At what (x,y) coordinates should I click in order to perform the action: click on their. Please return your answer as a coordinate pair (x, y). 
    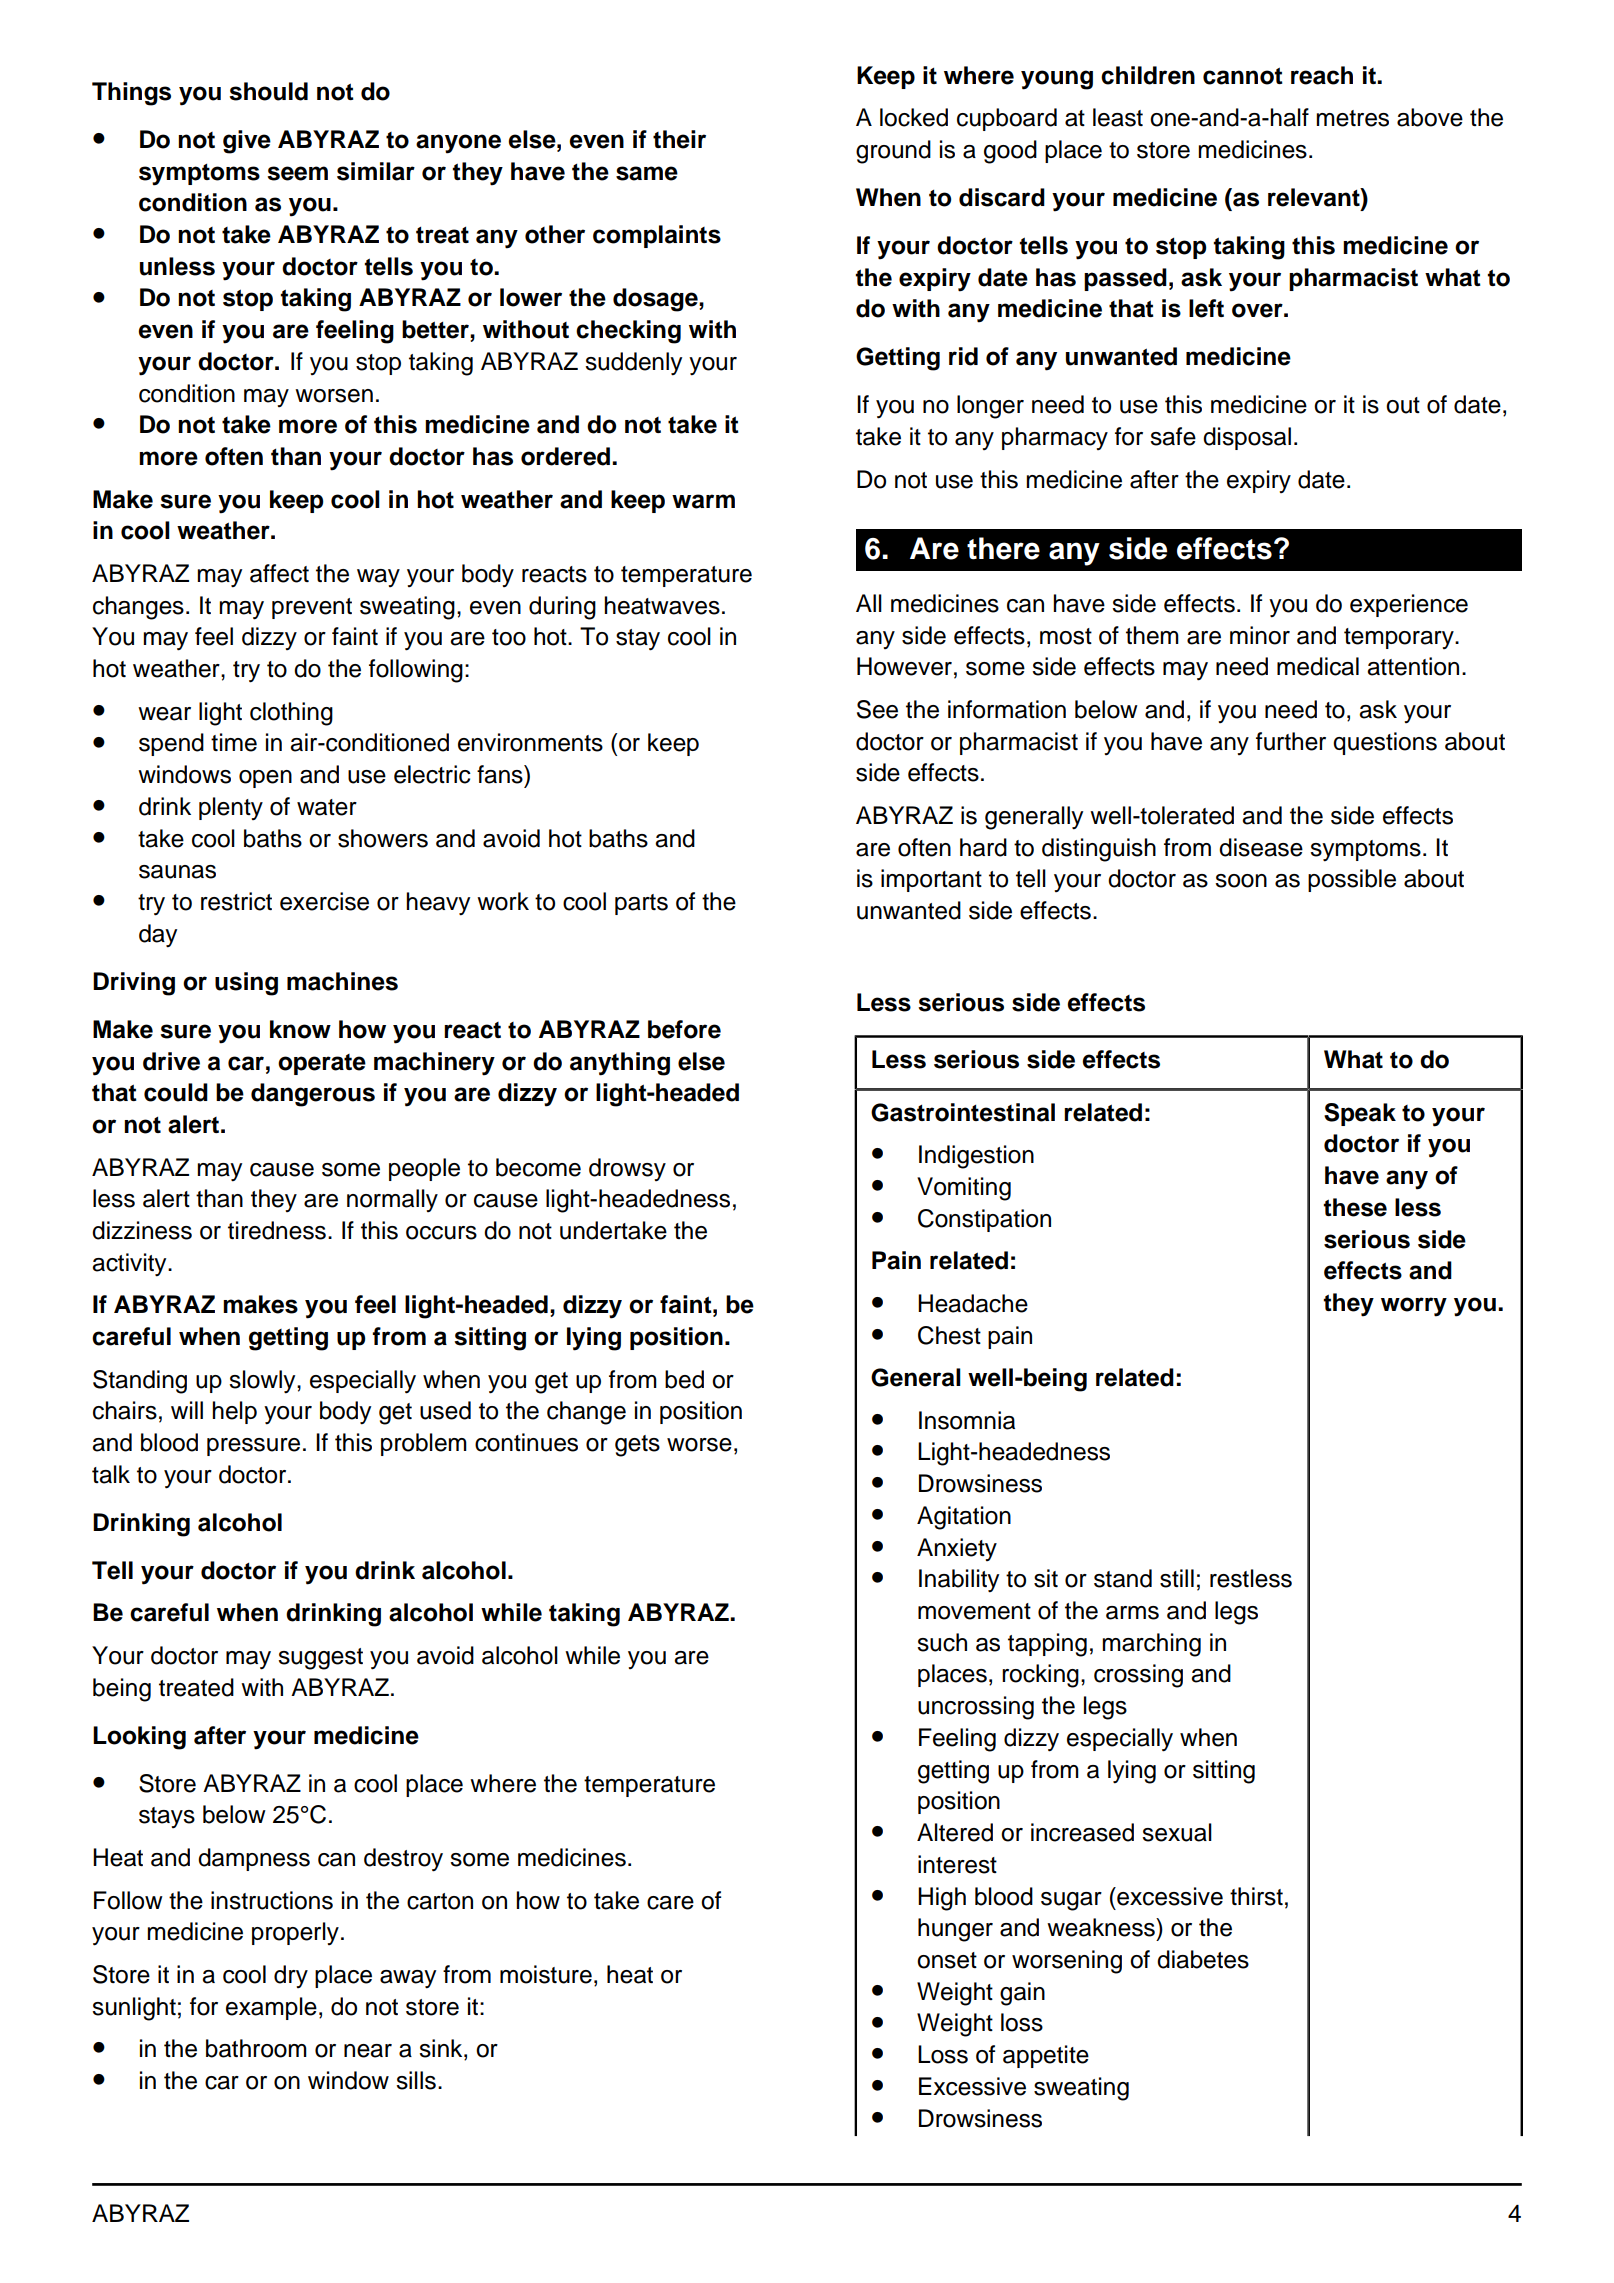
    Looking at the image, I should click on (679, 139).
